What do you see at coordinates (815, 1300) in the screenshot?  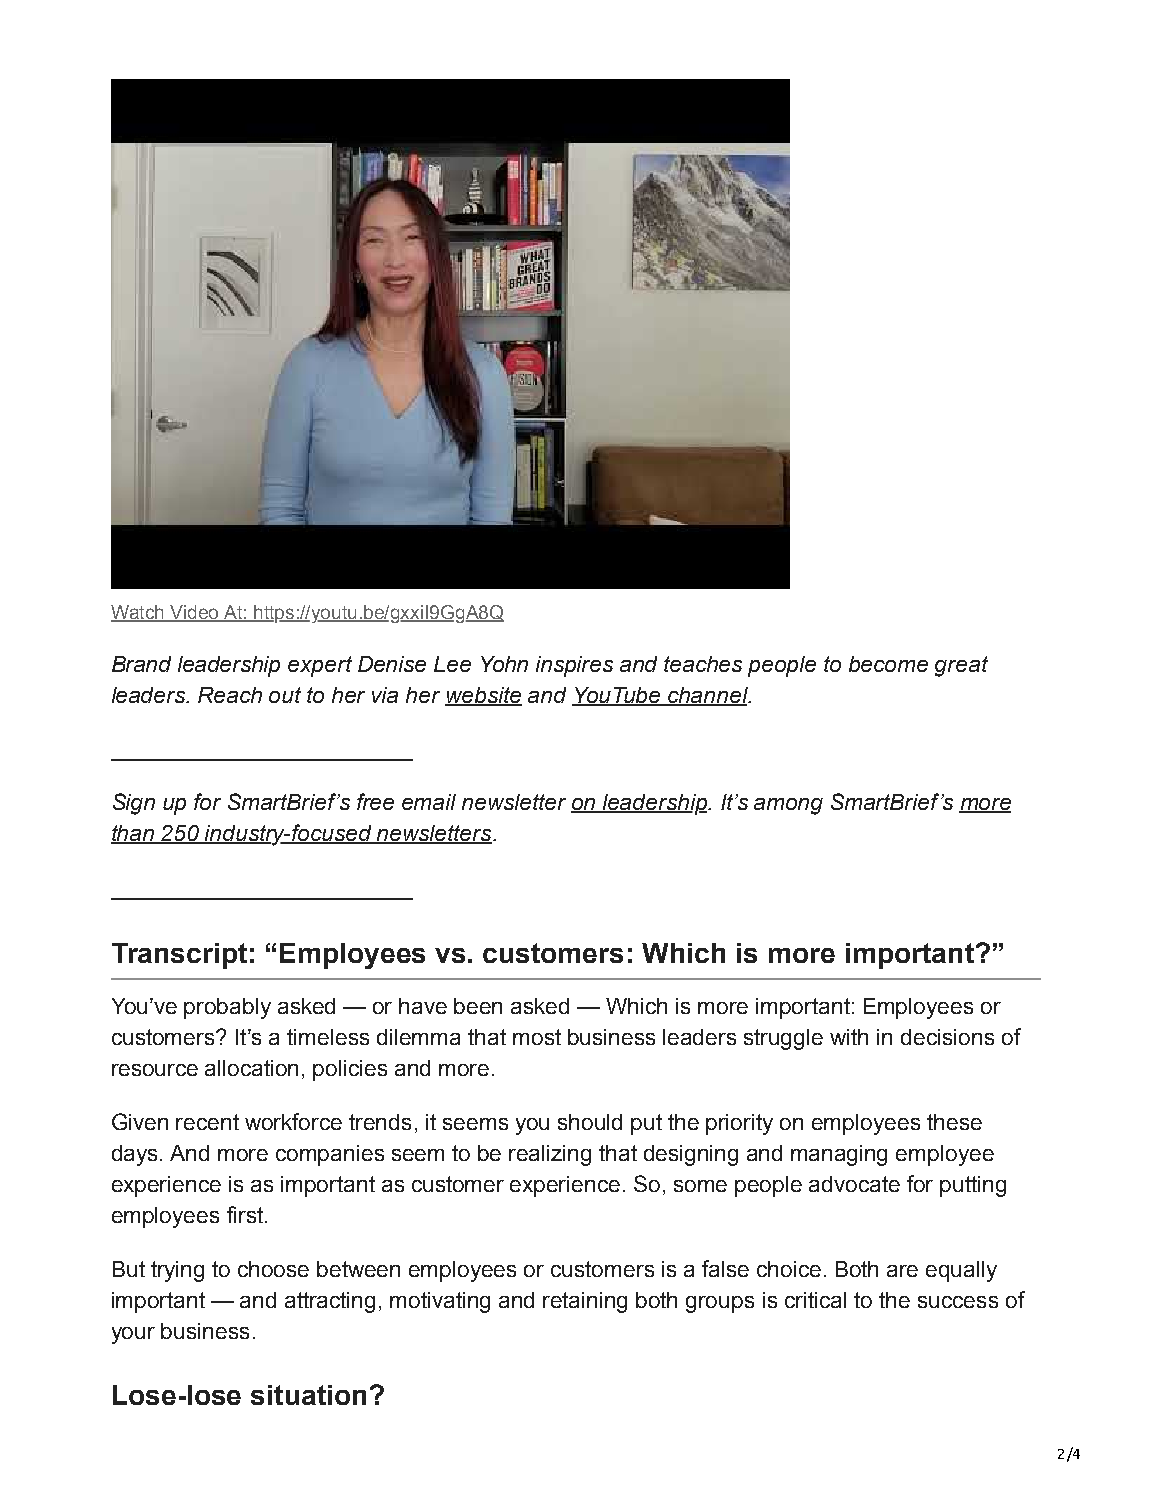 I see `critical` at bounding box center [815, 1300].
